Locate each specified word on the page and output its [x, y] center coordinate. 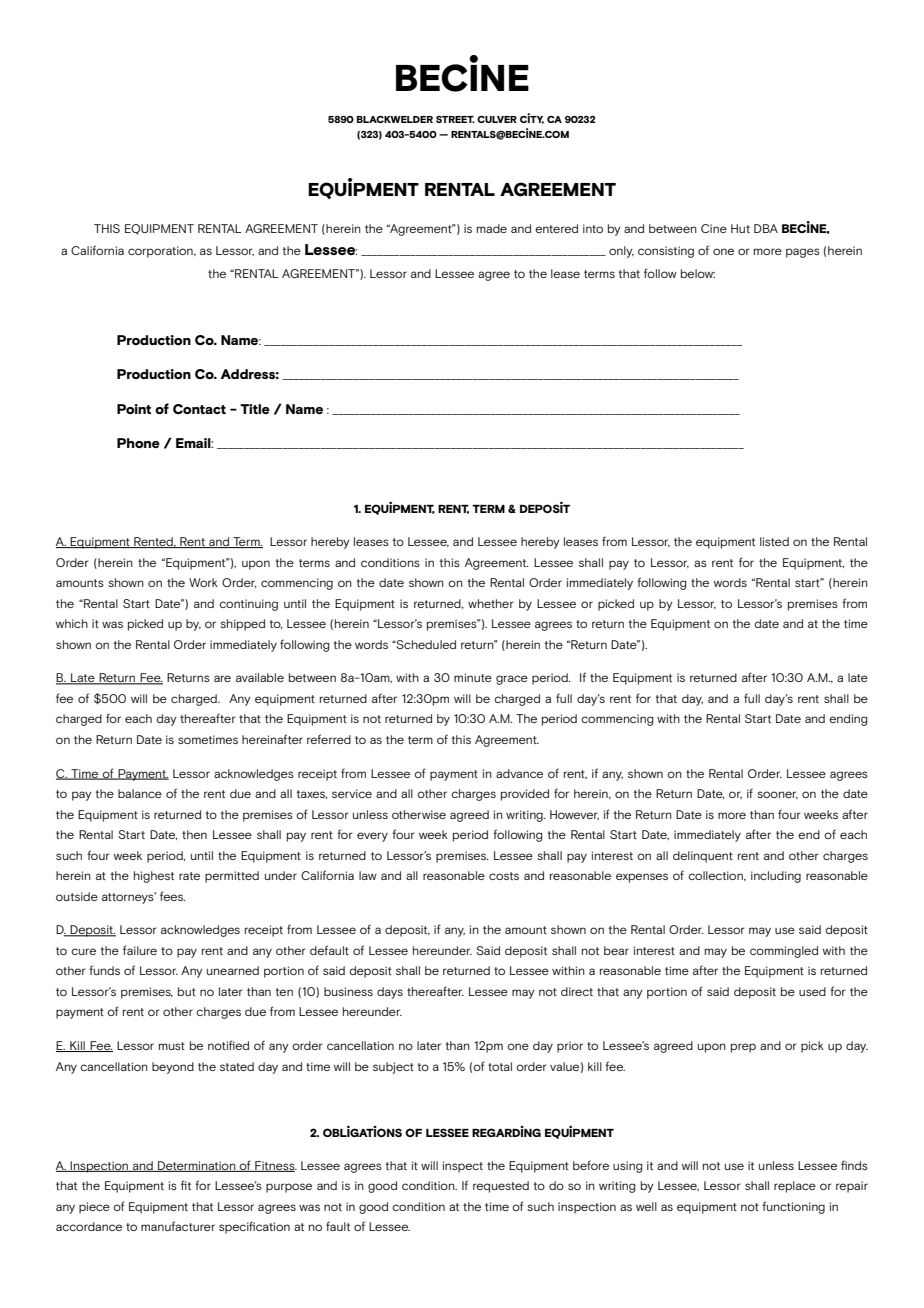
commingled [784, 952]
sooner [777, 795]
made [492, 228]
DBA [766, 228]
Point [134, 409]
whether [491, 603]
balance [140, 793]
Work [203, 582]
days [390, 993]
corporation [161, 252]
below [698, 273]
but [187, 991]
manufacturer [178, 1226]
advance [519, 773]
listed [774, 541]
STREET [455, 119]
